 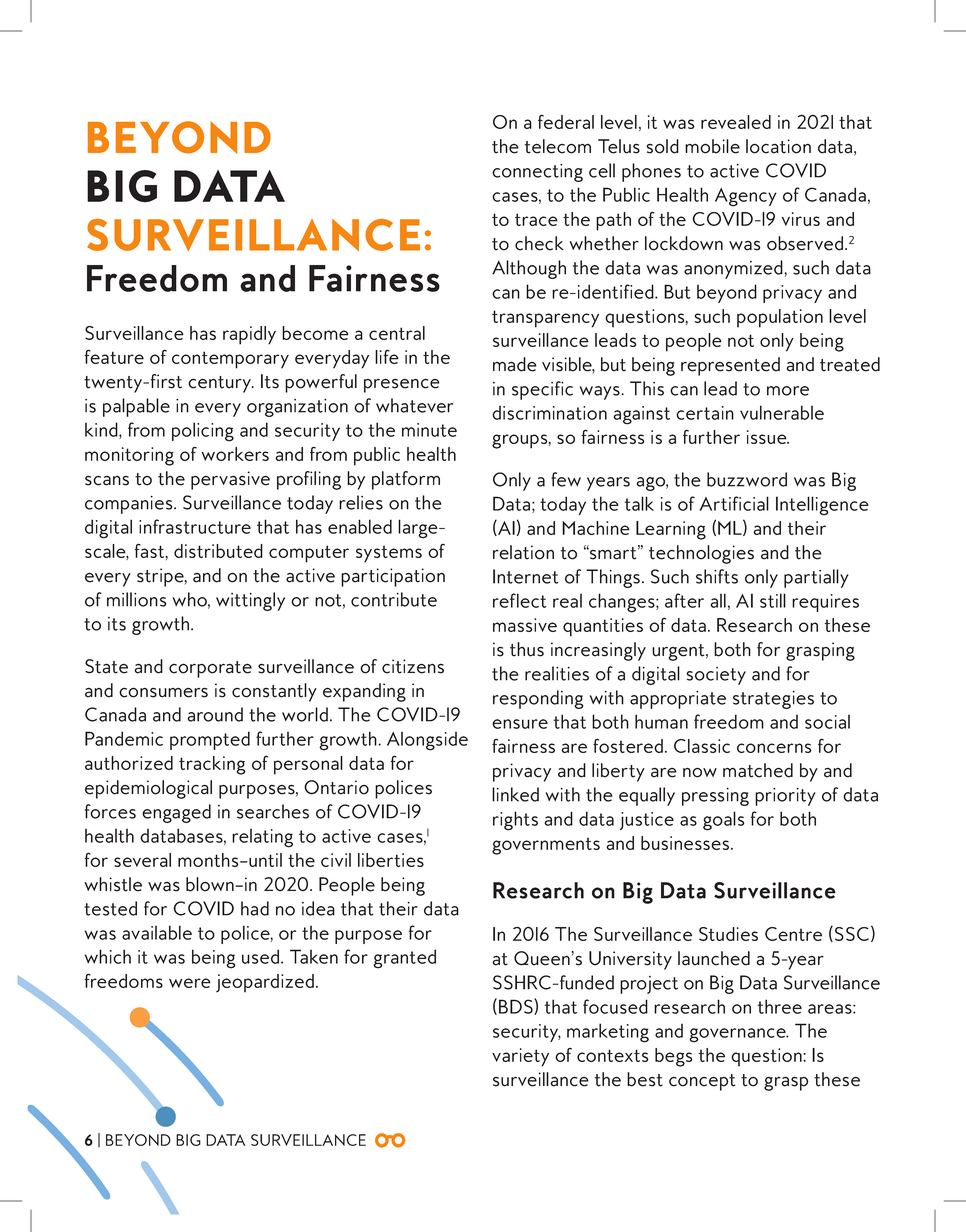 I want to click on were, so click(x=190, y=983).
